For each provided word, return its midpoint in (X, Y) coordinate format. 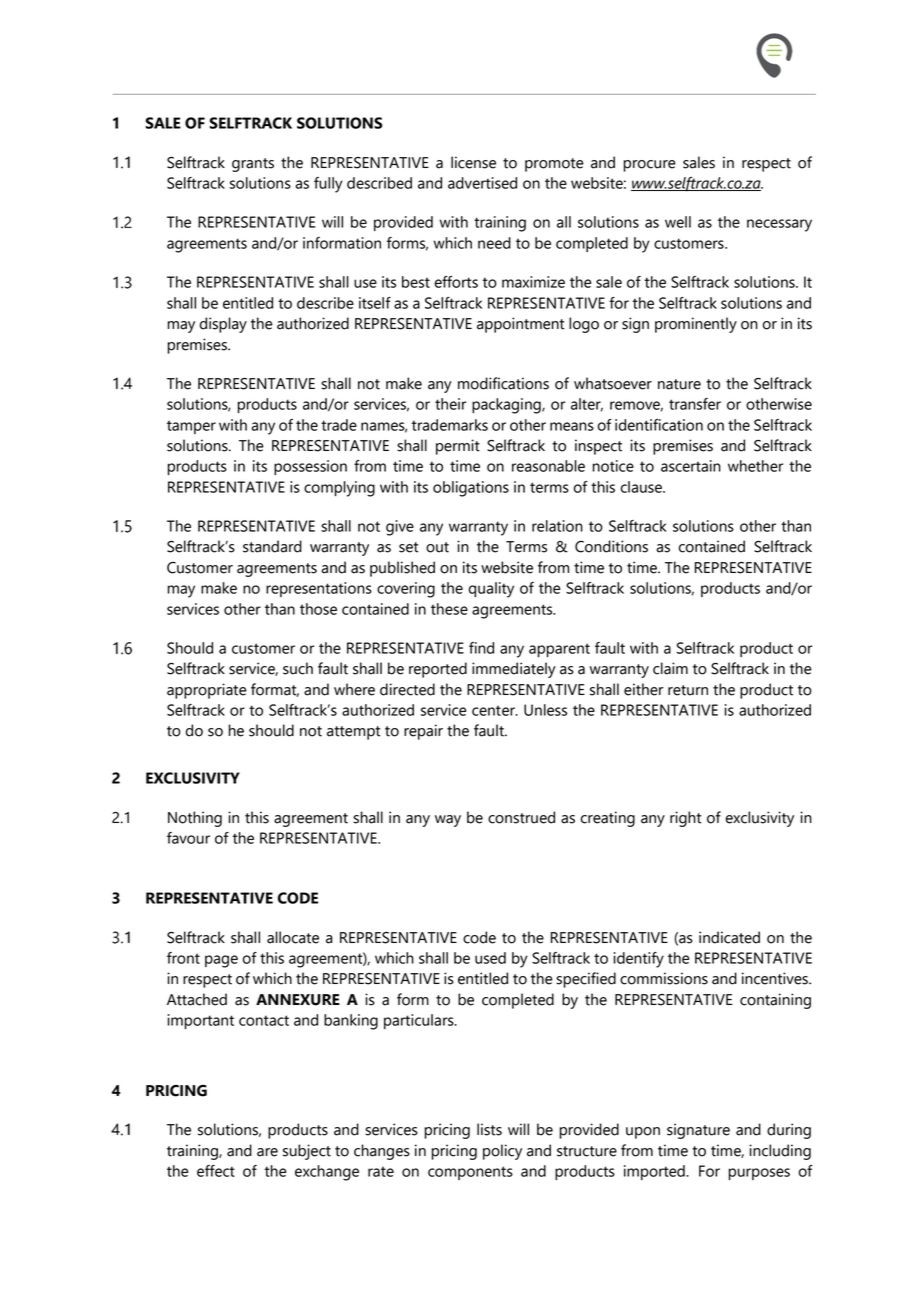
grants (253, 165)
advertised (482, 183)
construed (521, 817)
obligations (471, 489)
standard (272, 546)
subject (307, 1152)
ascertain (691, 466)
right (685, 819)
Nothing (195, 819)
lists (489, 1129)
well (678, 222)
